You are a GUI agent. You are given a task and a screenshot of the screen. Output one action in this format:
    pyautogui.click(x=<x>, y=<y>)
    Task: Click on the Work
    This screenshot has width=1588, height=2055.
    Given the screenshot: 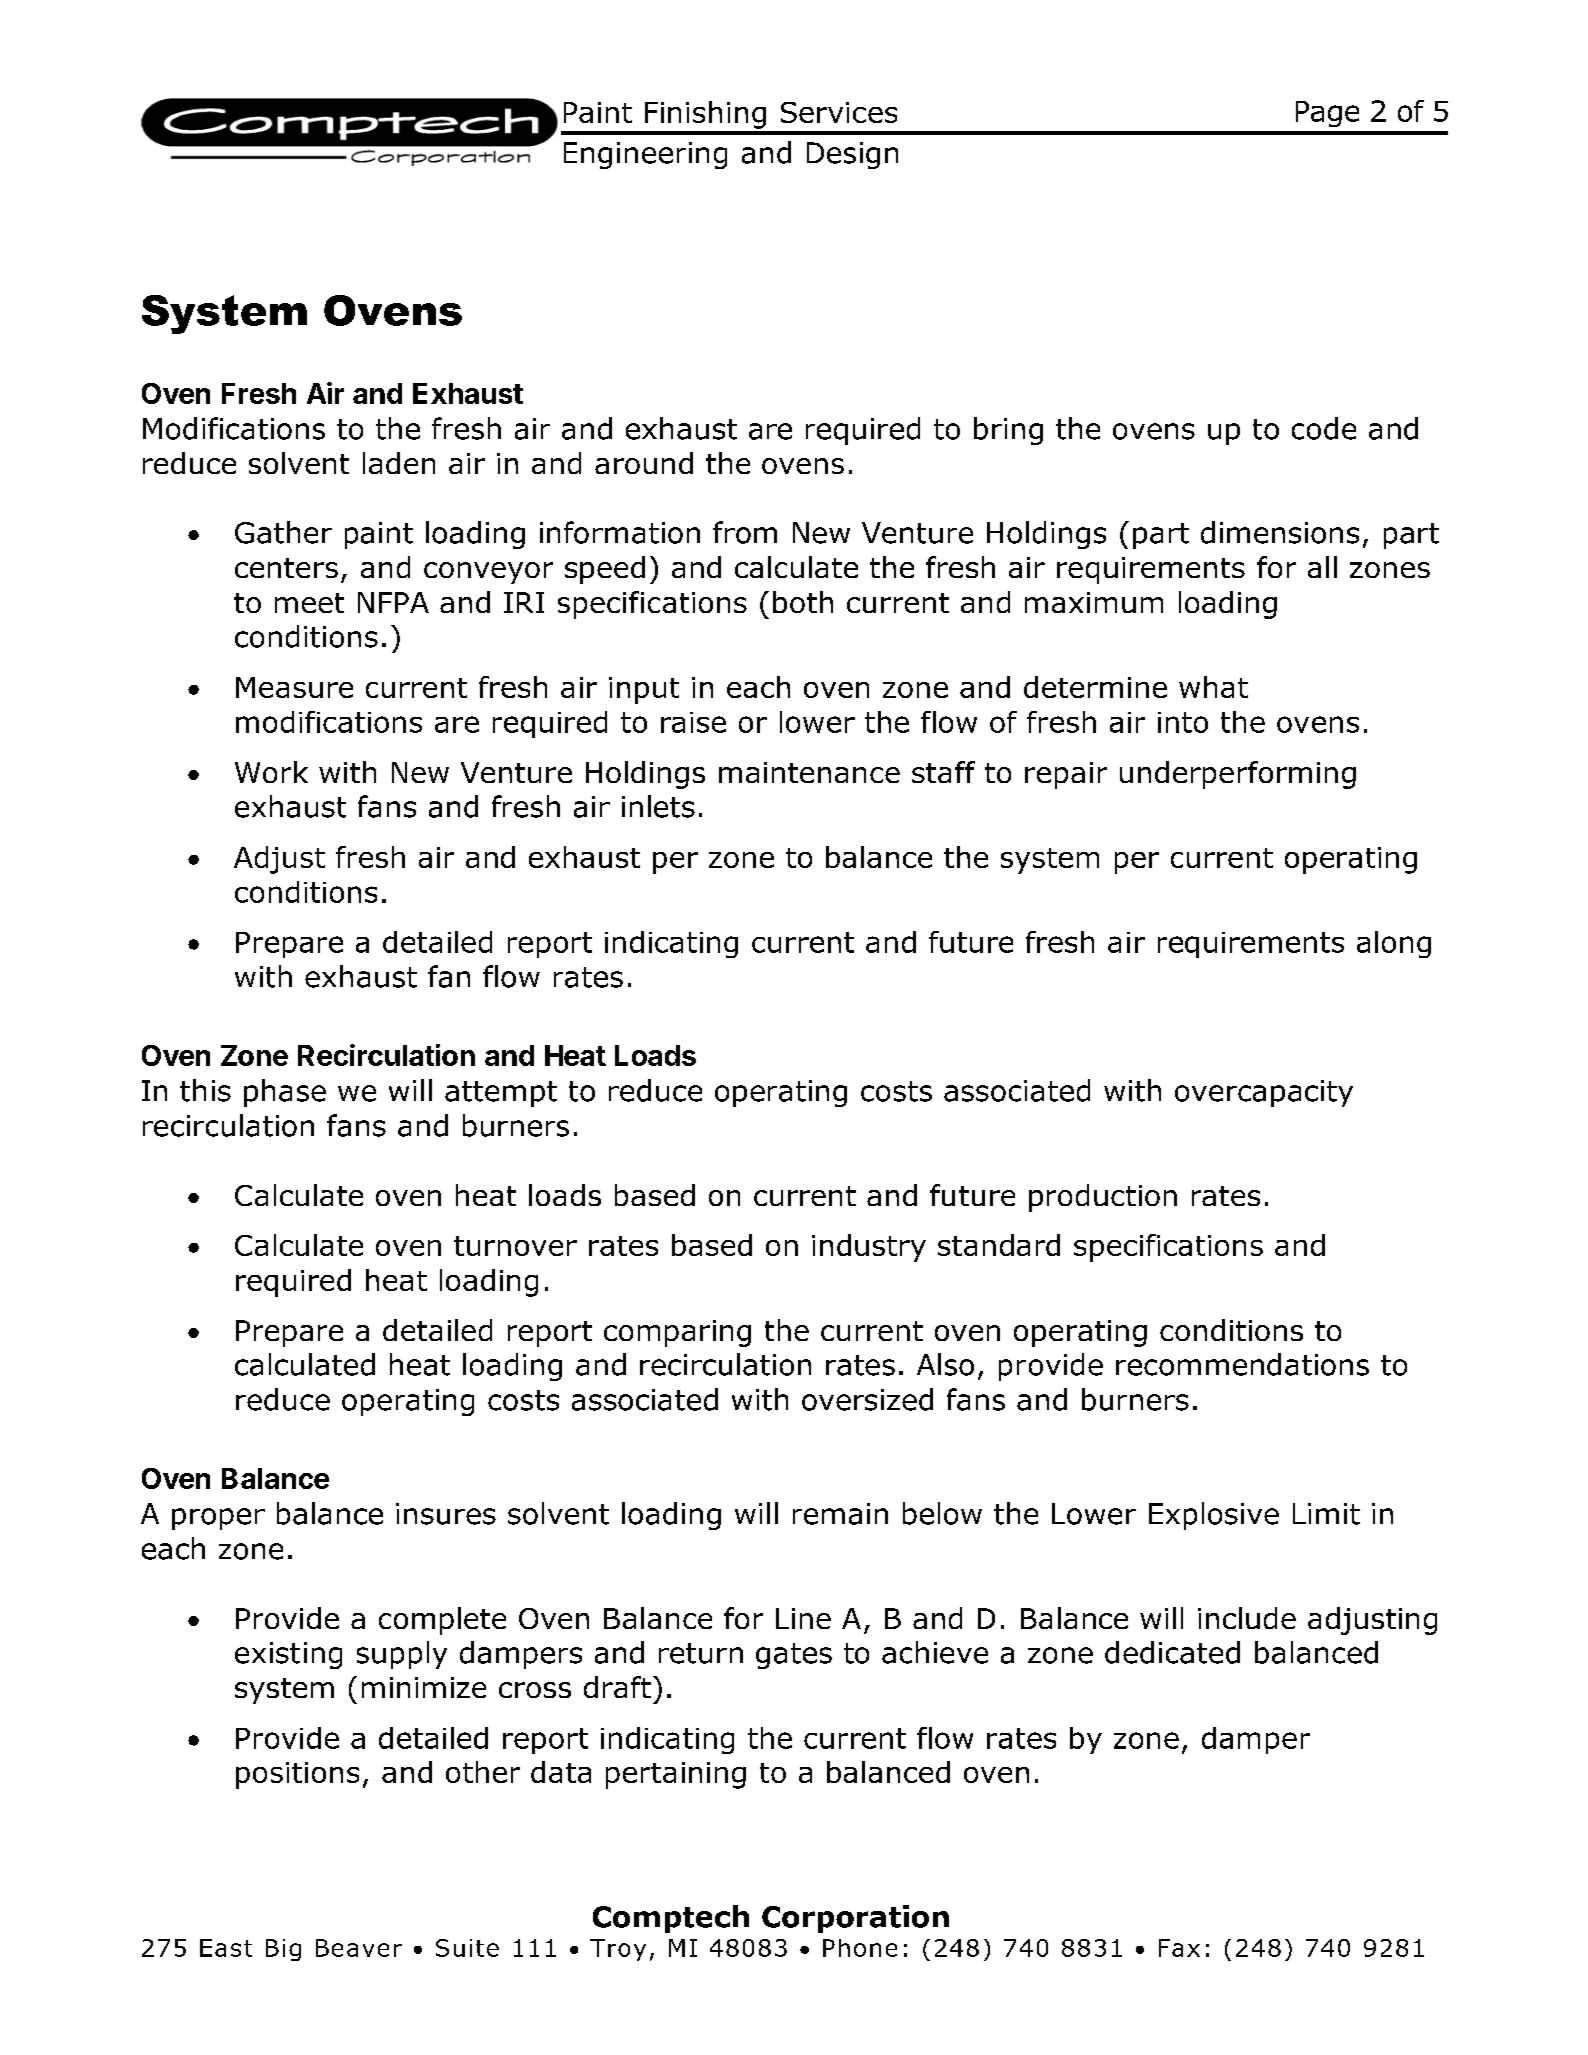 What is the action you would take?
    pyautogui.click(x=271, y=772)
